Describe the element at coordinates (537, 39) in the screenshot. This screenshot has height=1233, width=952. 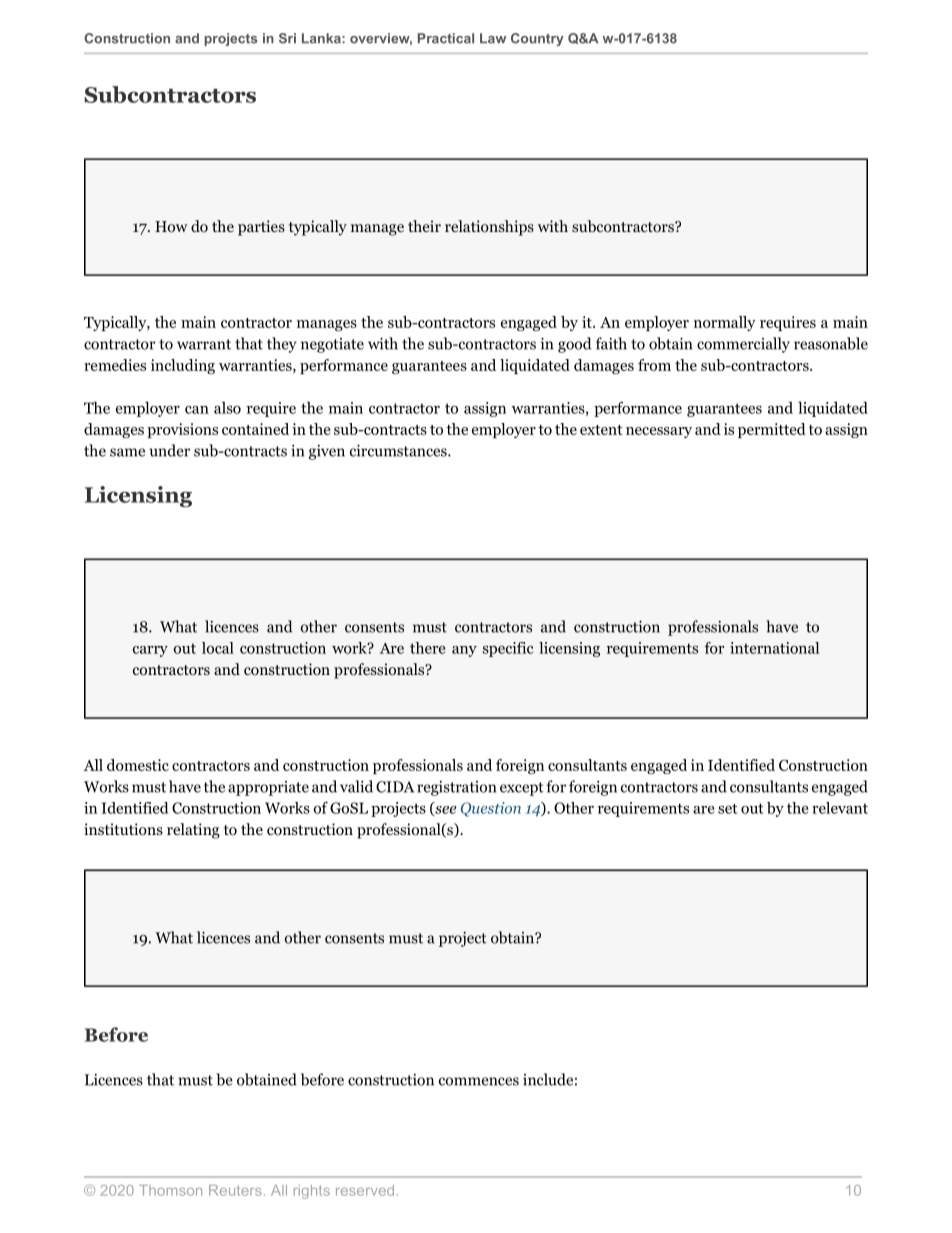
I see `Country` at that location.
